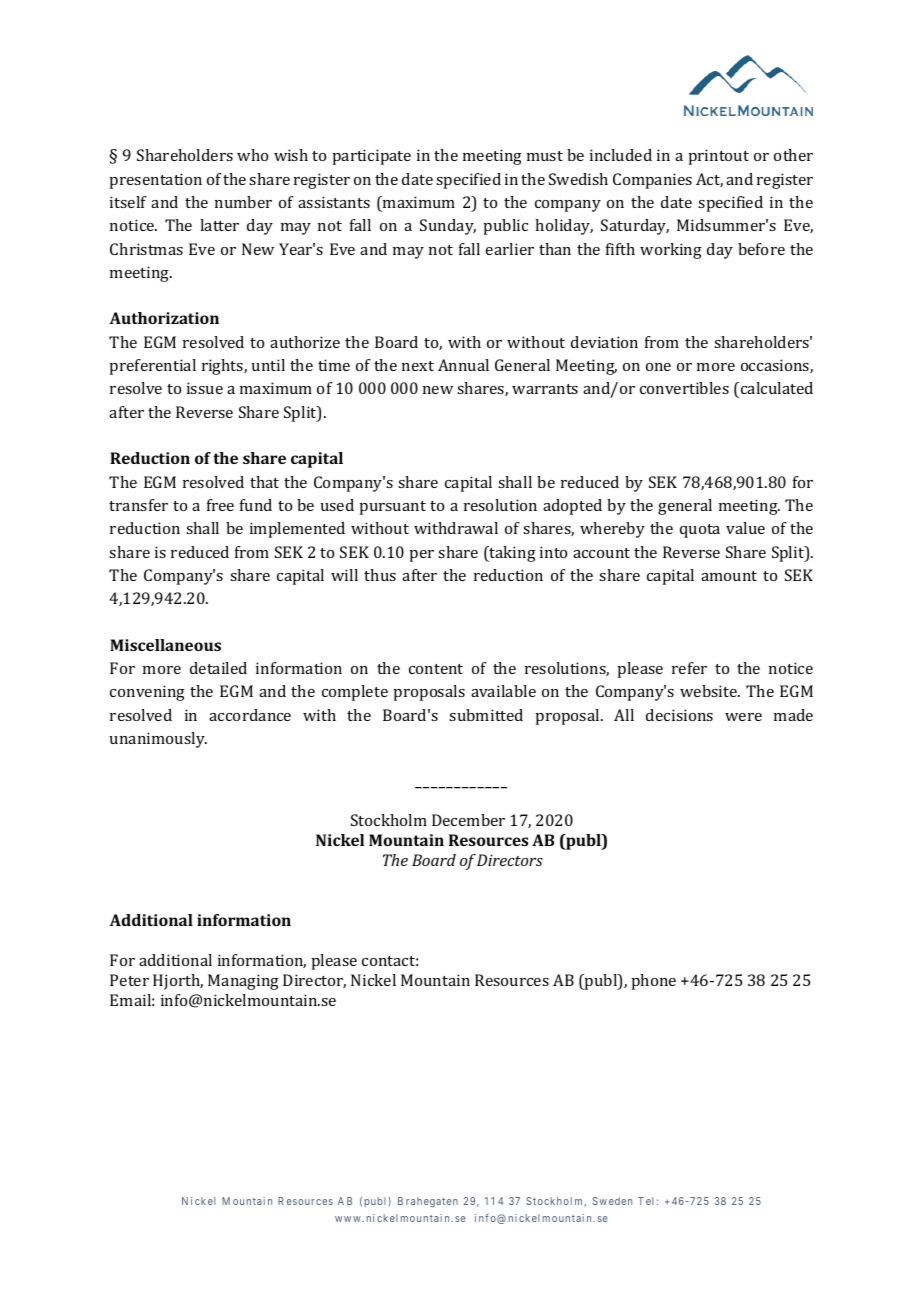 This screenshot has height=1308, width=924. Describe the element at coordinates (158, 740) in the screenshot. I see `unanimously` at that location.
